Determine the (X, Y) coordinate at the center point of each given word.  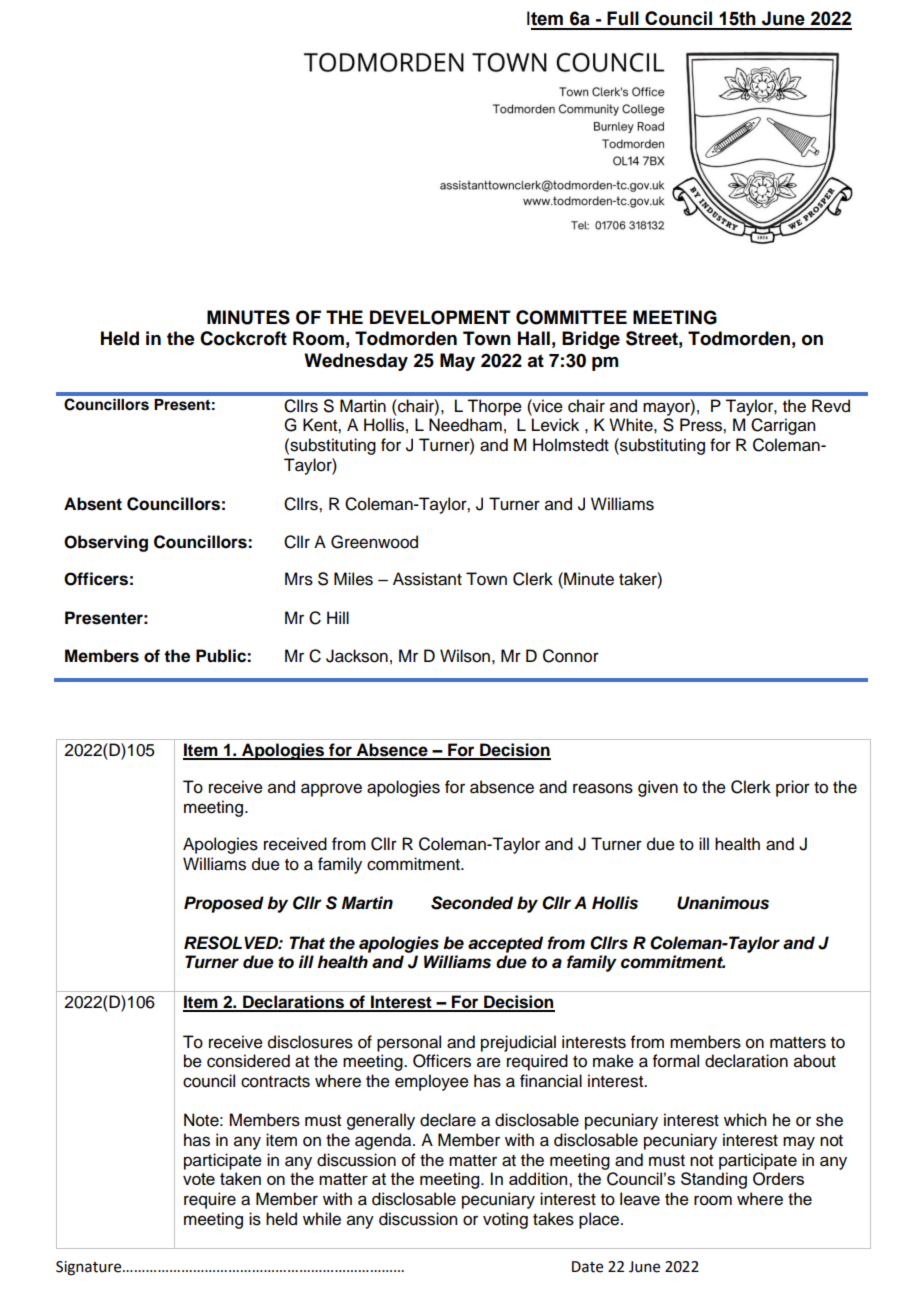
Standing (714, 1180)
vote (199, 1179)
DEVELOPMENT (440, 317)
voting (505, 1220)
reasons (603, 788)
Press (702, 425)
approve (331, 790)
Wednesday (356, 362)
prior (793, 788)
